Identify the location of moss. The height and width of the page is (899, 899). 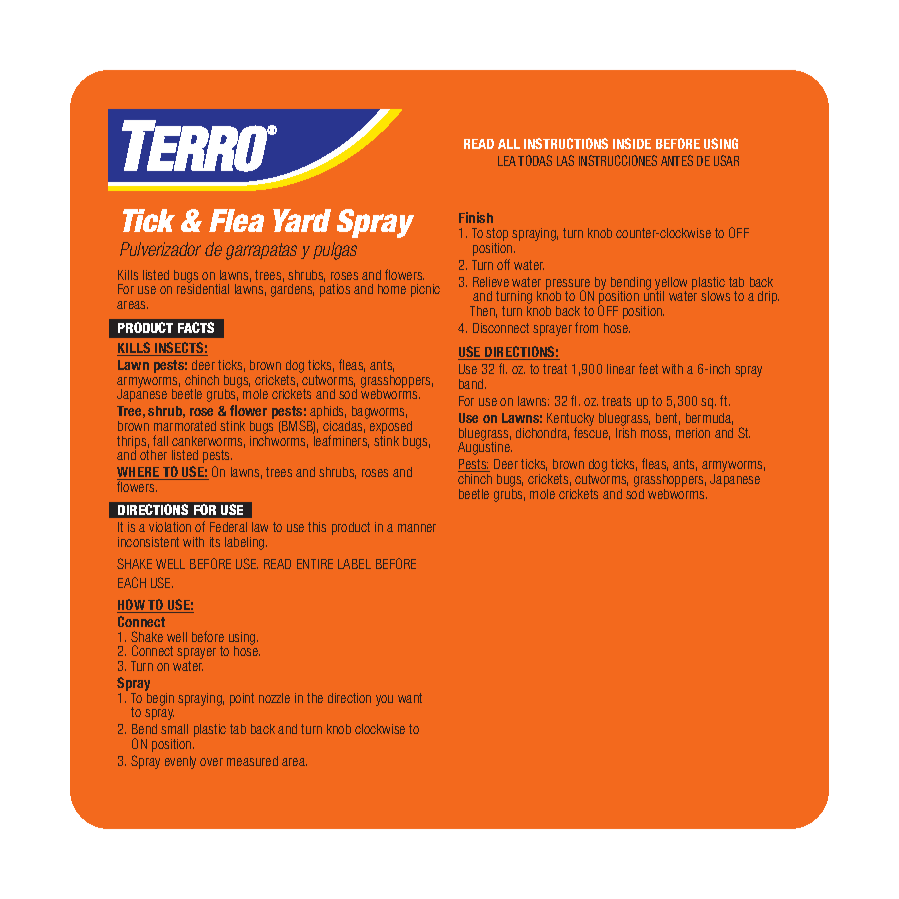
(655, 435).
